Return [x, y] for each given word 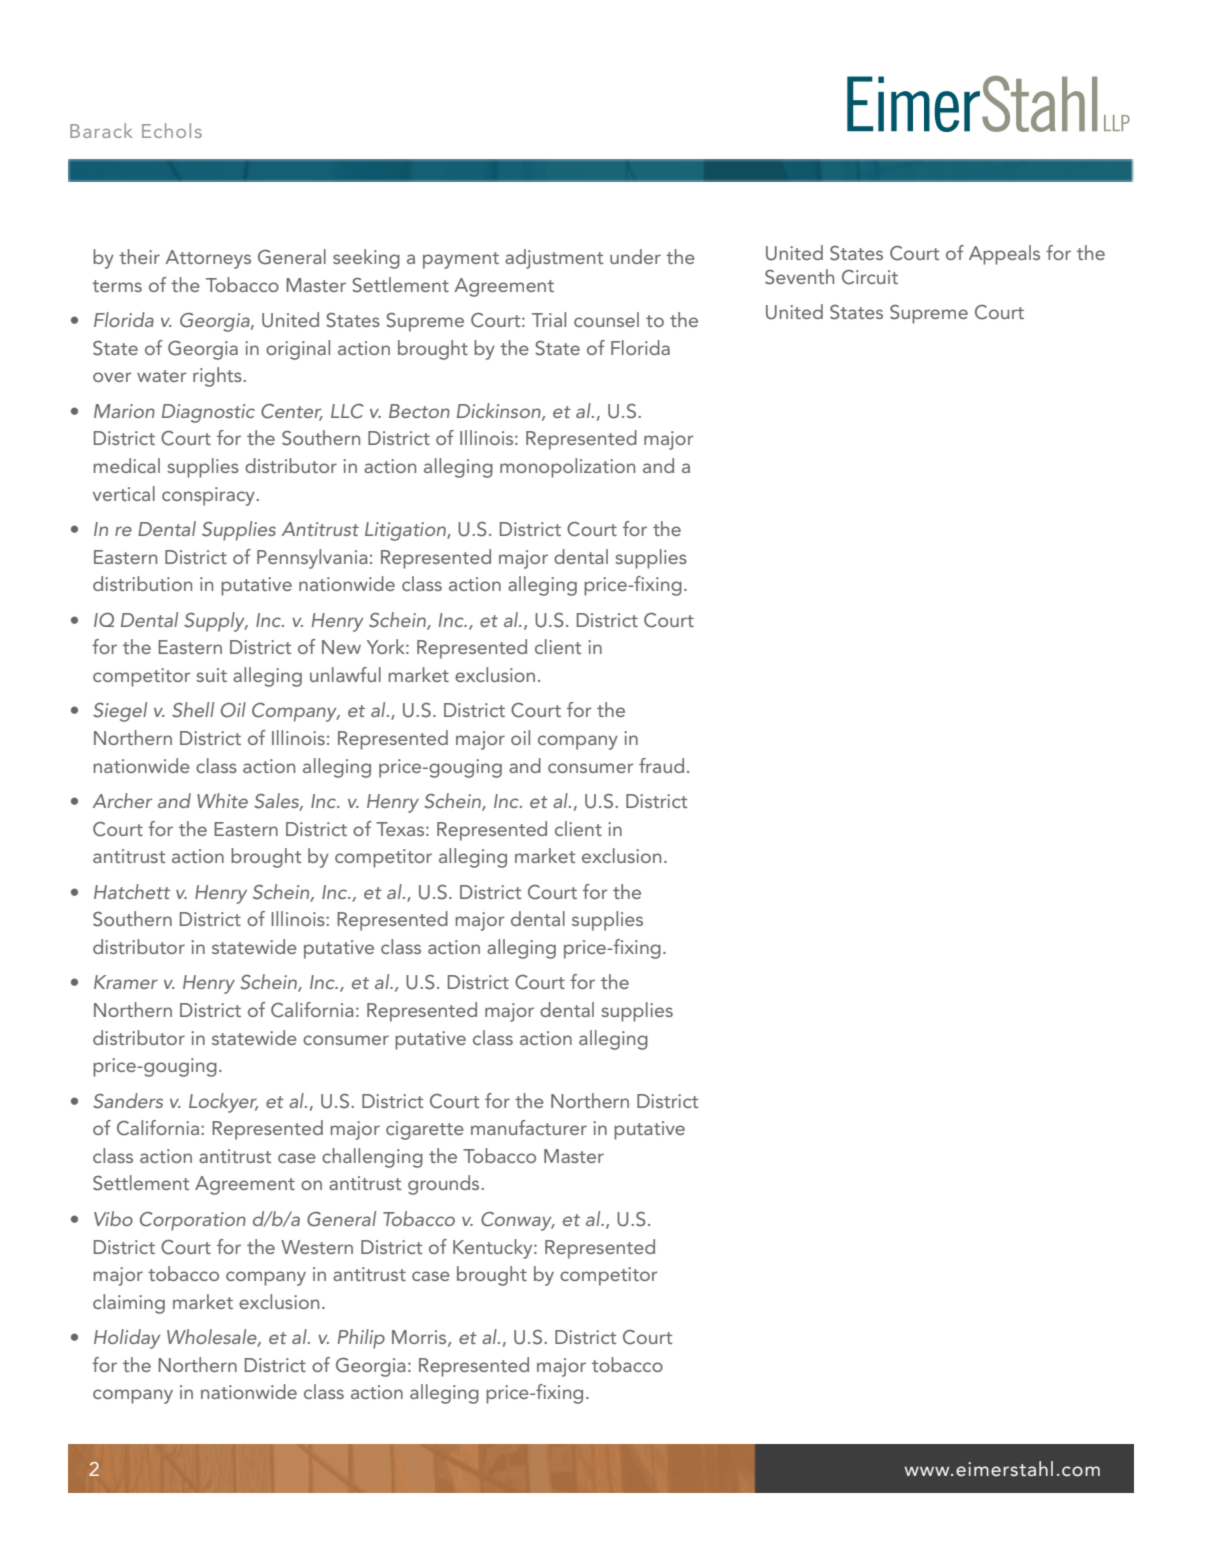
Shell [193, 710]
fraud [661, 765]
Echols [172, 130]
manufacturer [529, 1127]
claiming [129, 1304]
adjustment [554, 259]
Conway [517, 1221]
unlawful [345, 674]
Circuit [870, 277]
